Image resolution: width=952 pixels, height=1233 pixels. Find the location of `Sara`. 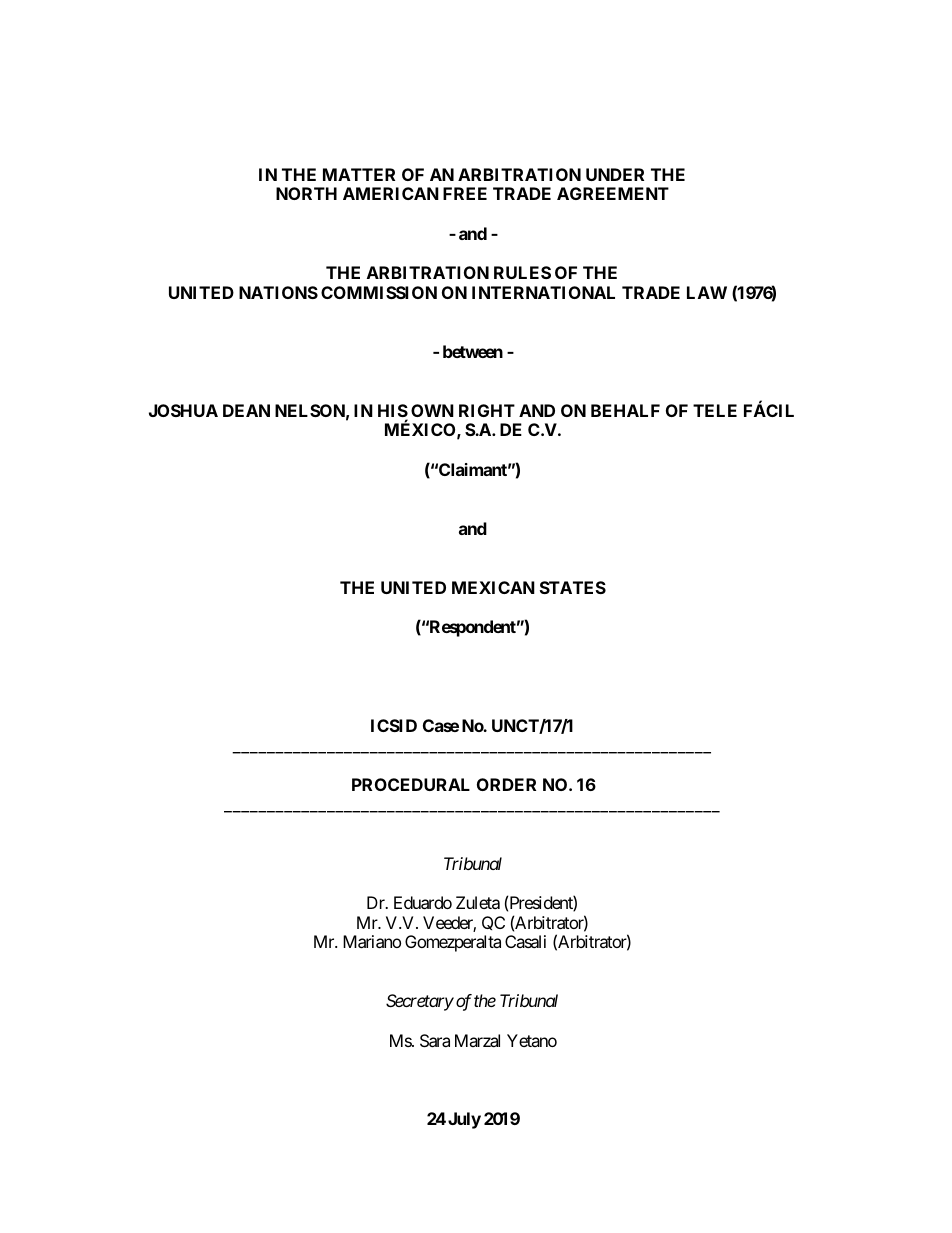

Sara is located at coordinates (435, 1040).
